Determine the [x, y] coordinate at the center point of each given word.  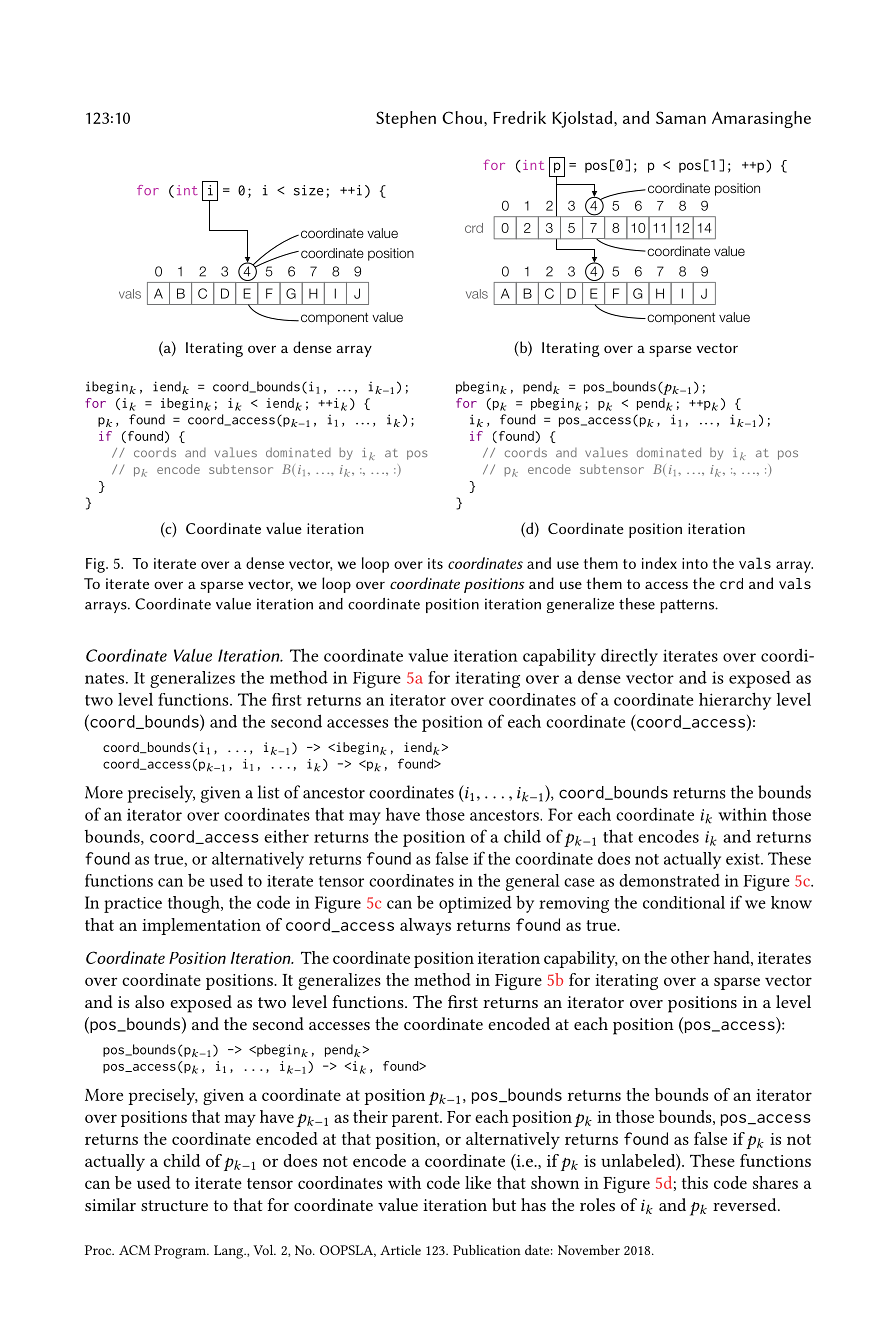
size [308, 190]
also [149, 1001]
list [268, 792]
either [286, 836]
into [695, 563]
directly [629, 657]
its [435, 563]
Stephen [406, 119]
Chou [463, 117]
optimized [475, 904]
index [659, 563]
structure [174, 1205]
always [425, 926]
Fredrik [519, 117]
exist [744, 859]
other [690, 957]
